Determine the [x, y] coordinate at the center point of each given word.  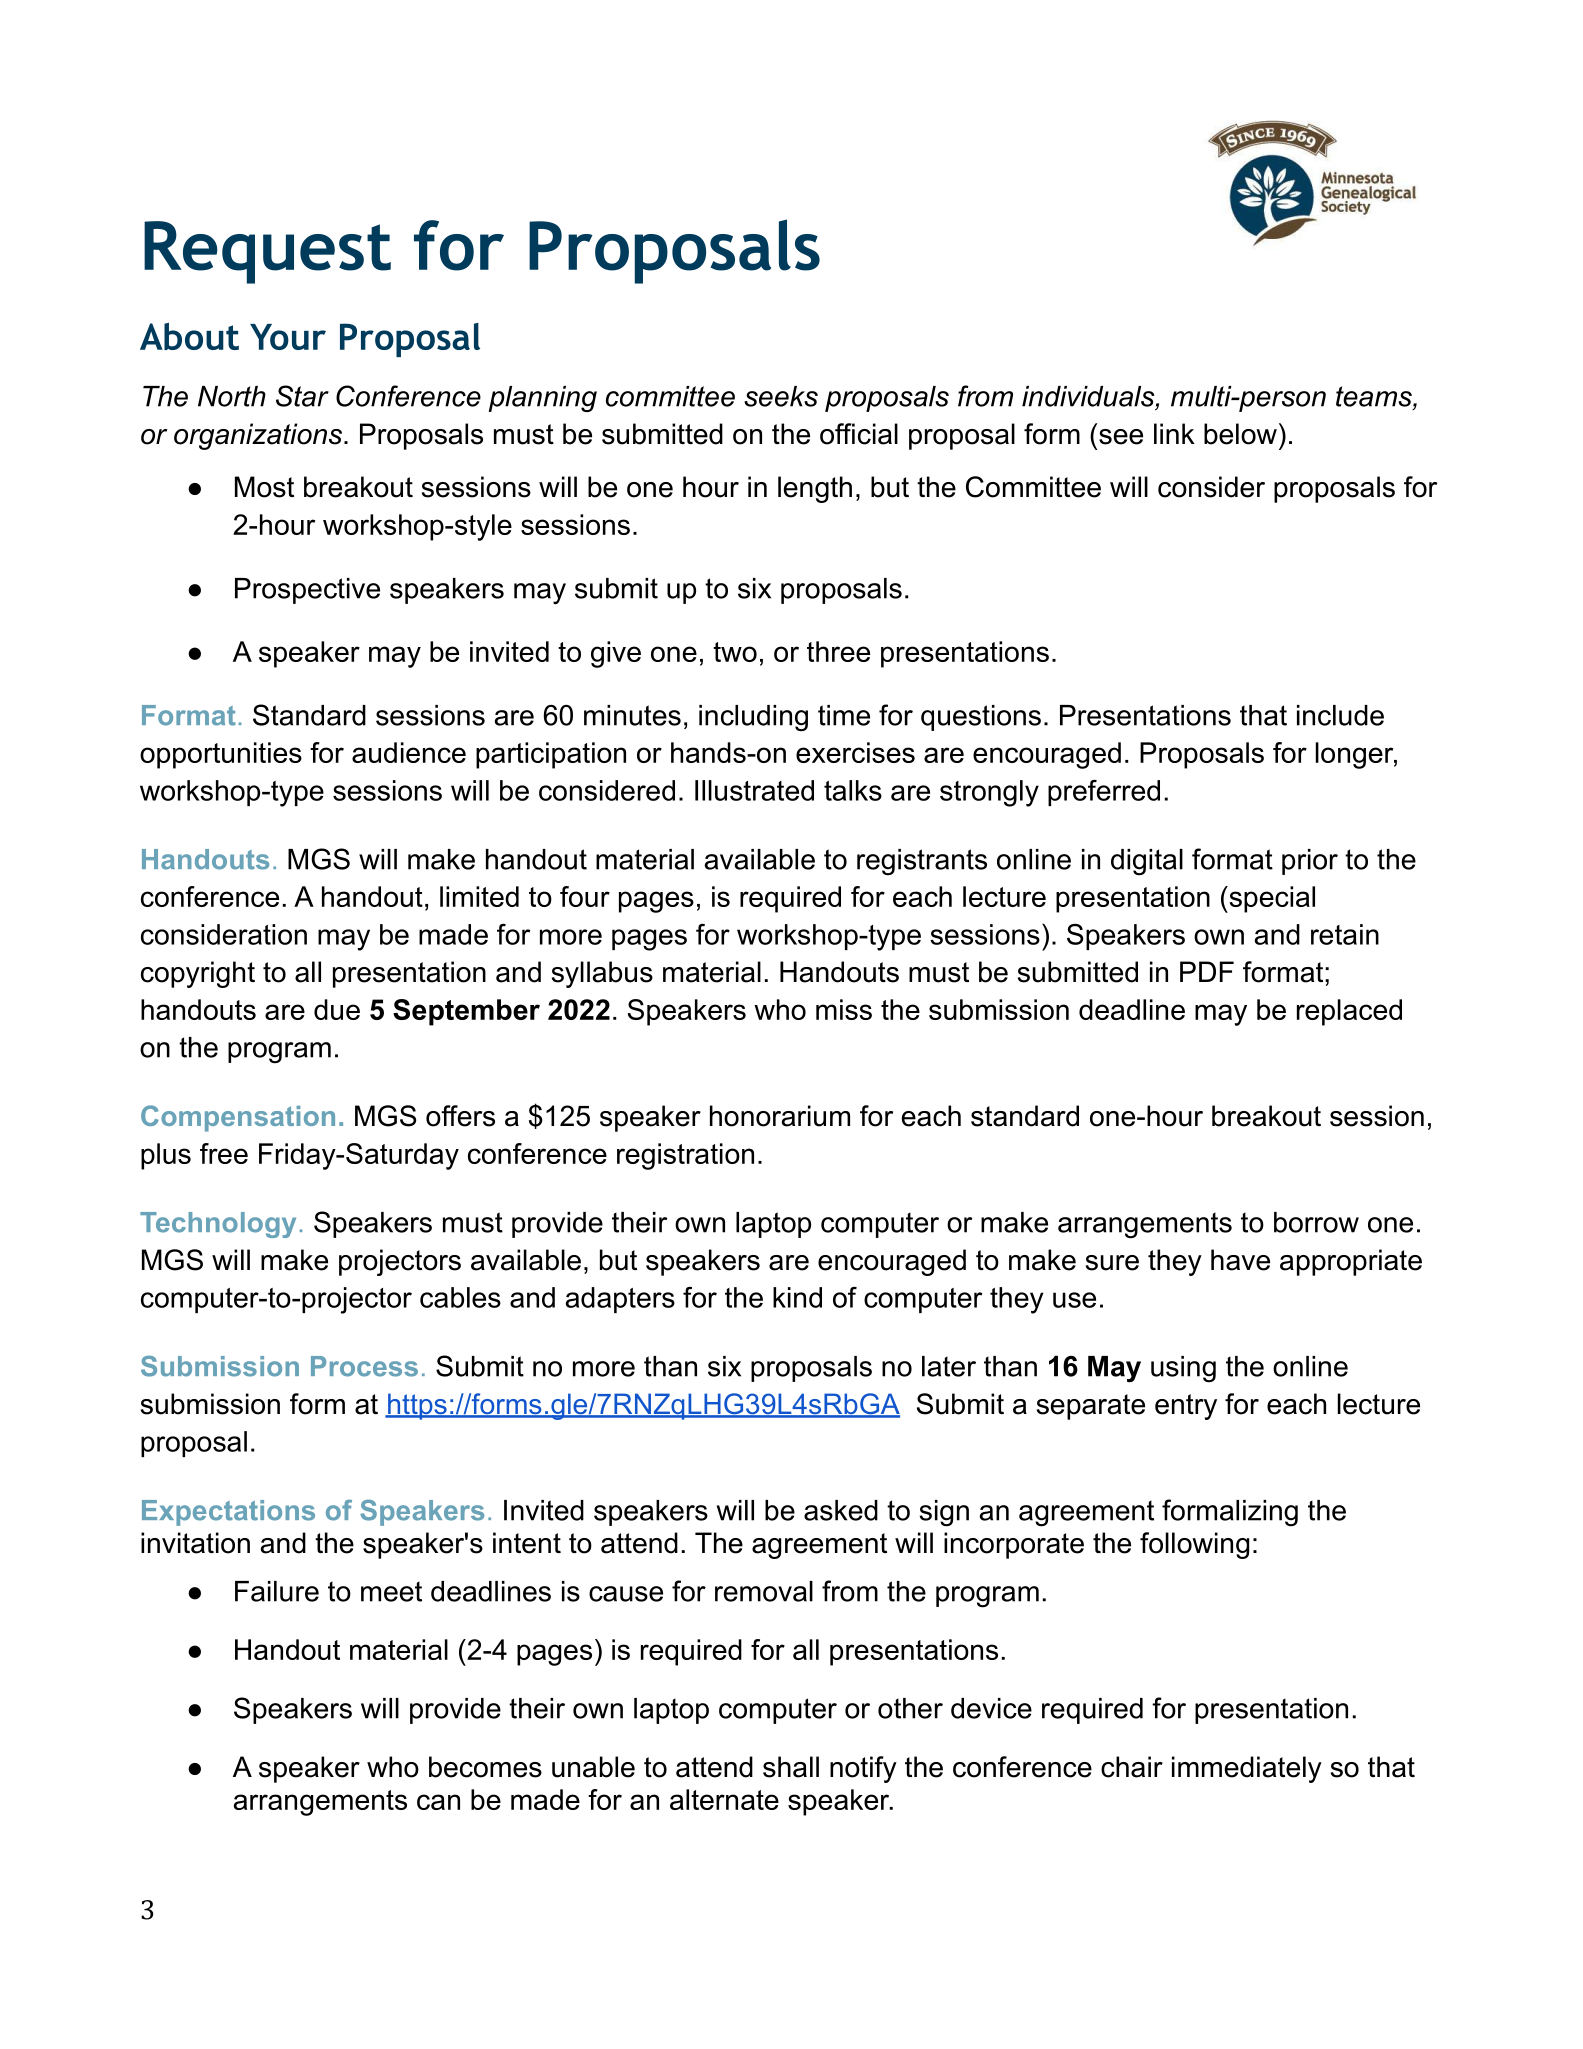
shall [791, 1767]
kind [797, 1297]
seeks [781, 396]
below [1240, 434]
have [1240, 1260]
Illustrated [754, 790]
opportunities [221, 755]
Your [288, 337]
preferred [1104, 793]
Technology [218, 1225]
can [438, 1802]
